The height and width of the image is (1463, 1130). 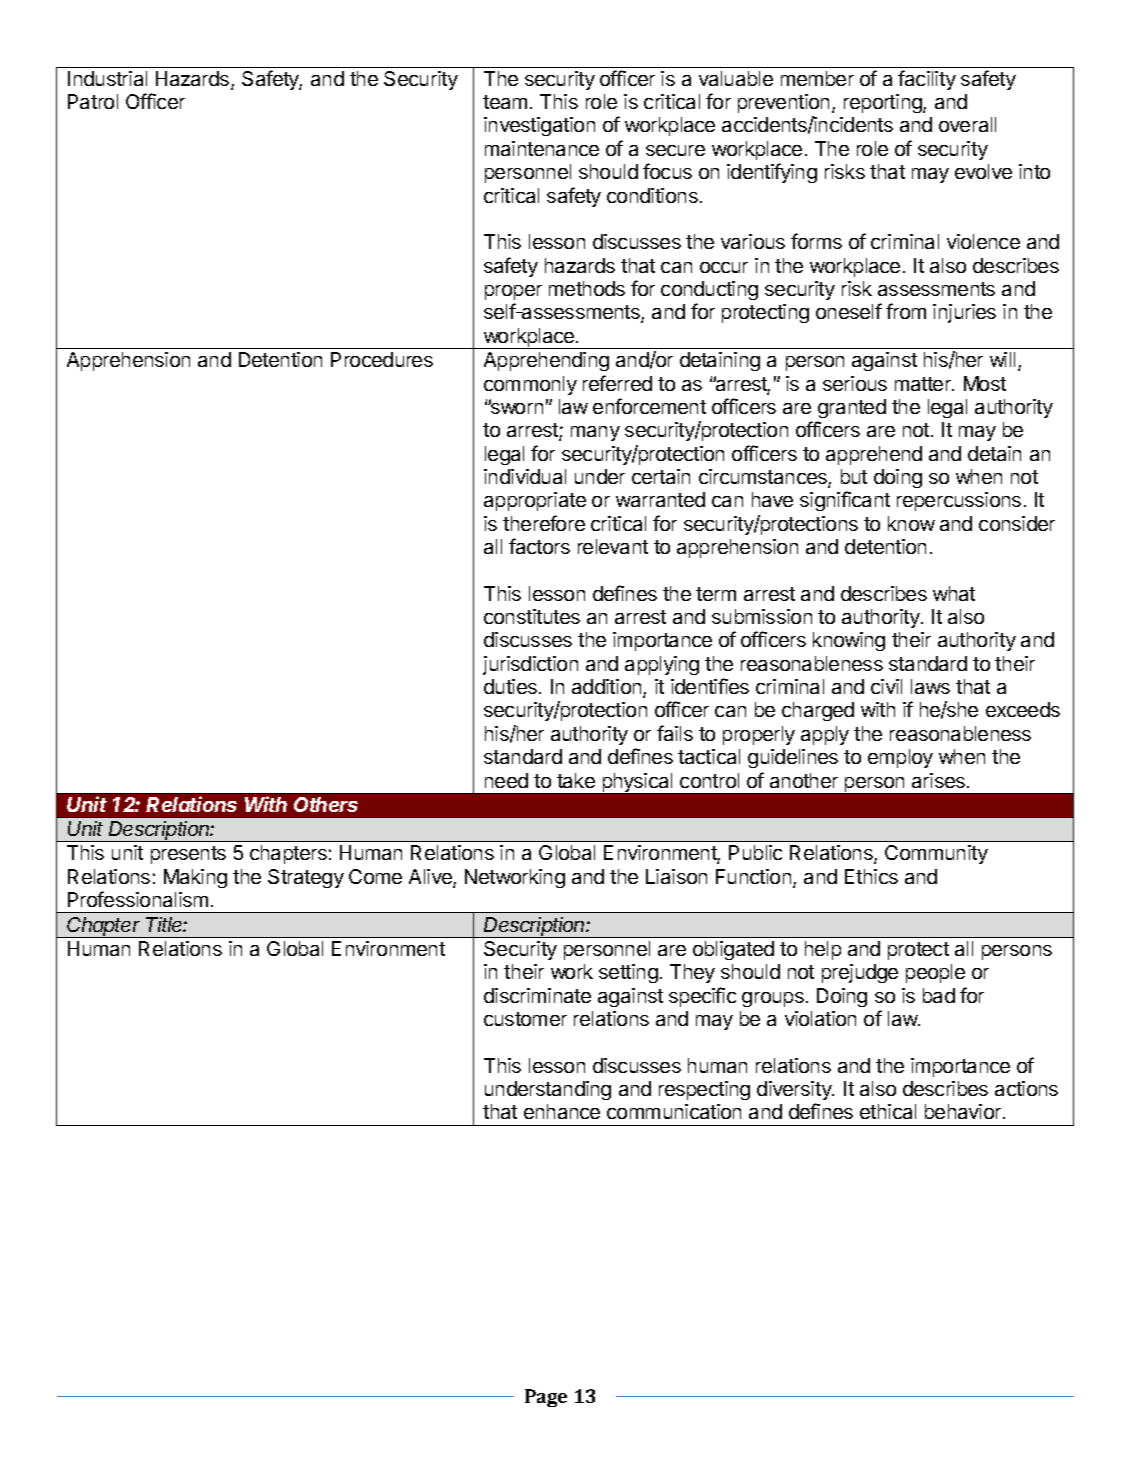 What do you see at coordinates (138, 899) in the image?
I see `Professionalism` at bounding box center [138, 899].
